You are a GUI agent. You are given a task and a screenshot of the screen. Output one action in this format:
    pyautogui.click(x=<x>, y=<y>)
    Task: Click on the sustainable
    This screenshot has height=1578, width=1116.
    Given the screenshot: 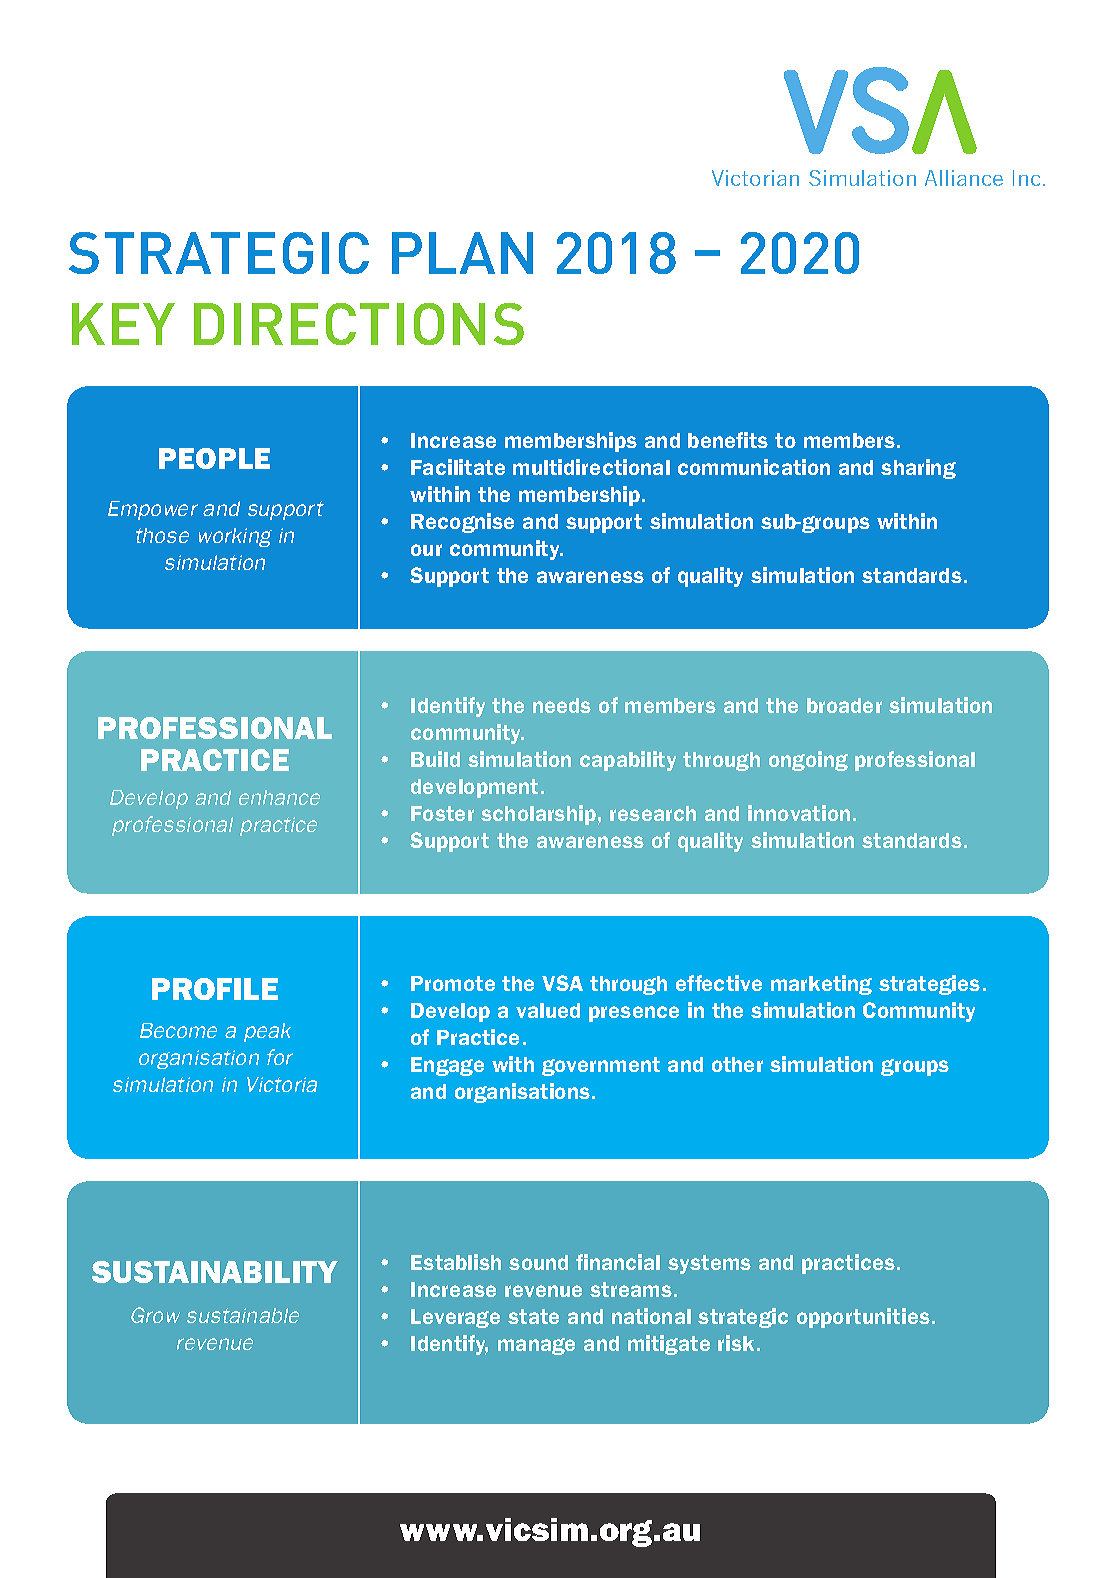 What is the action you would take?
    pyautogui.click(x=243, y=1315)
